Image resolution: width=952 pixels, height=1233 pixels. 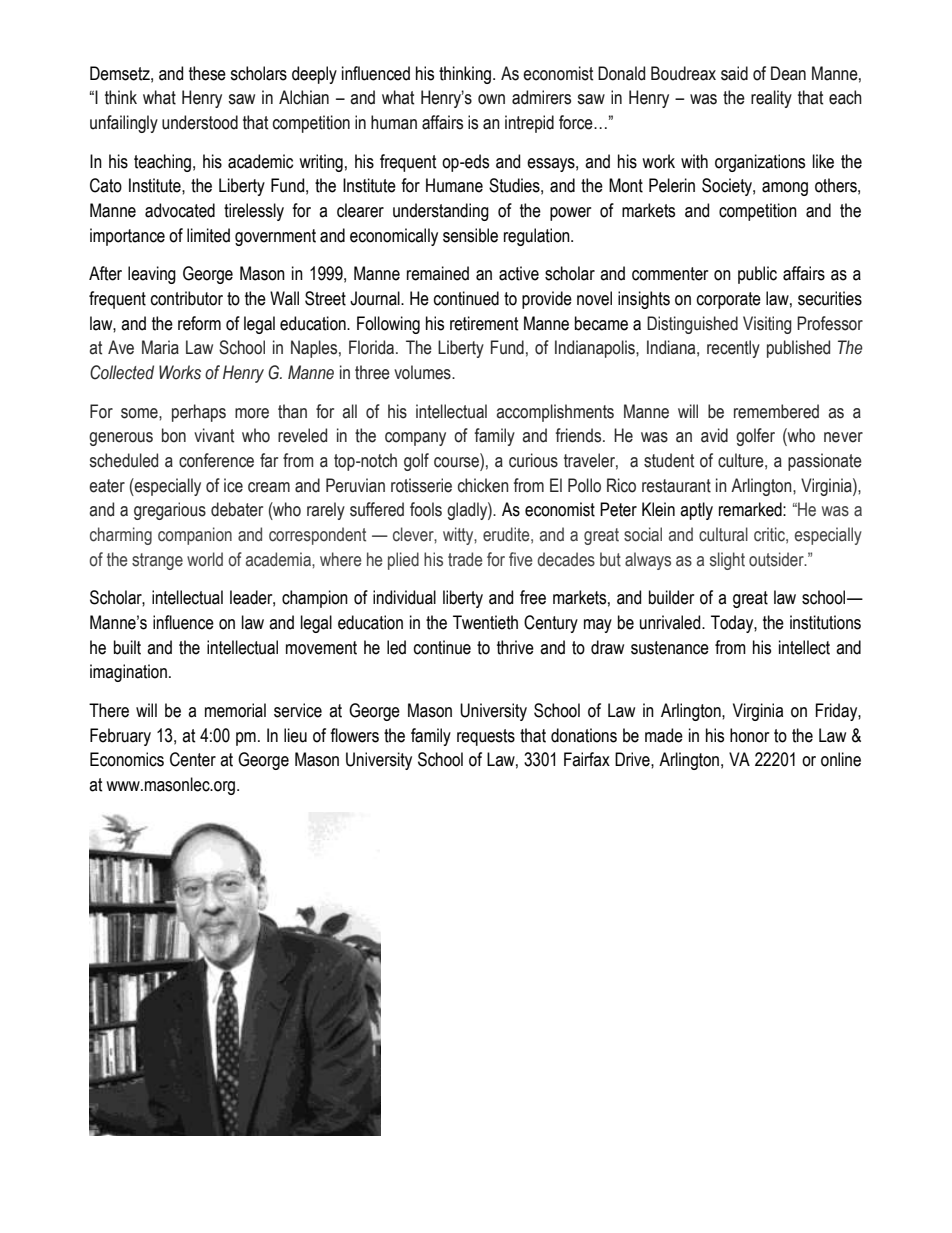 What do you see at coordinates (216, 460) in the document?
I see `conference` at bounding box center [216, 460].
